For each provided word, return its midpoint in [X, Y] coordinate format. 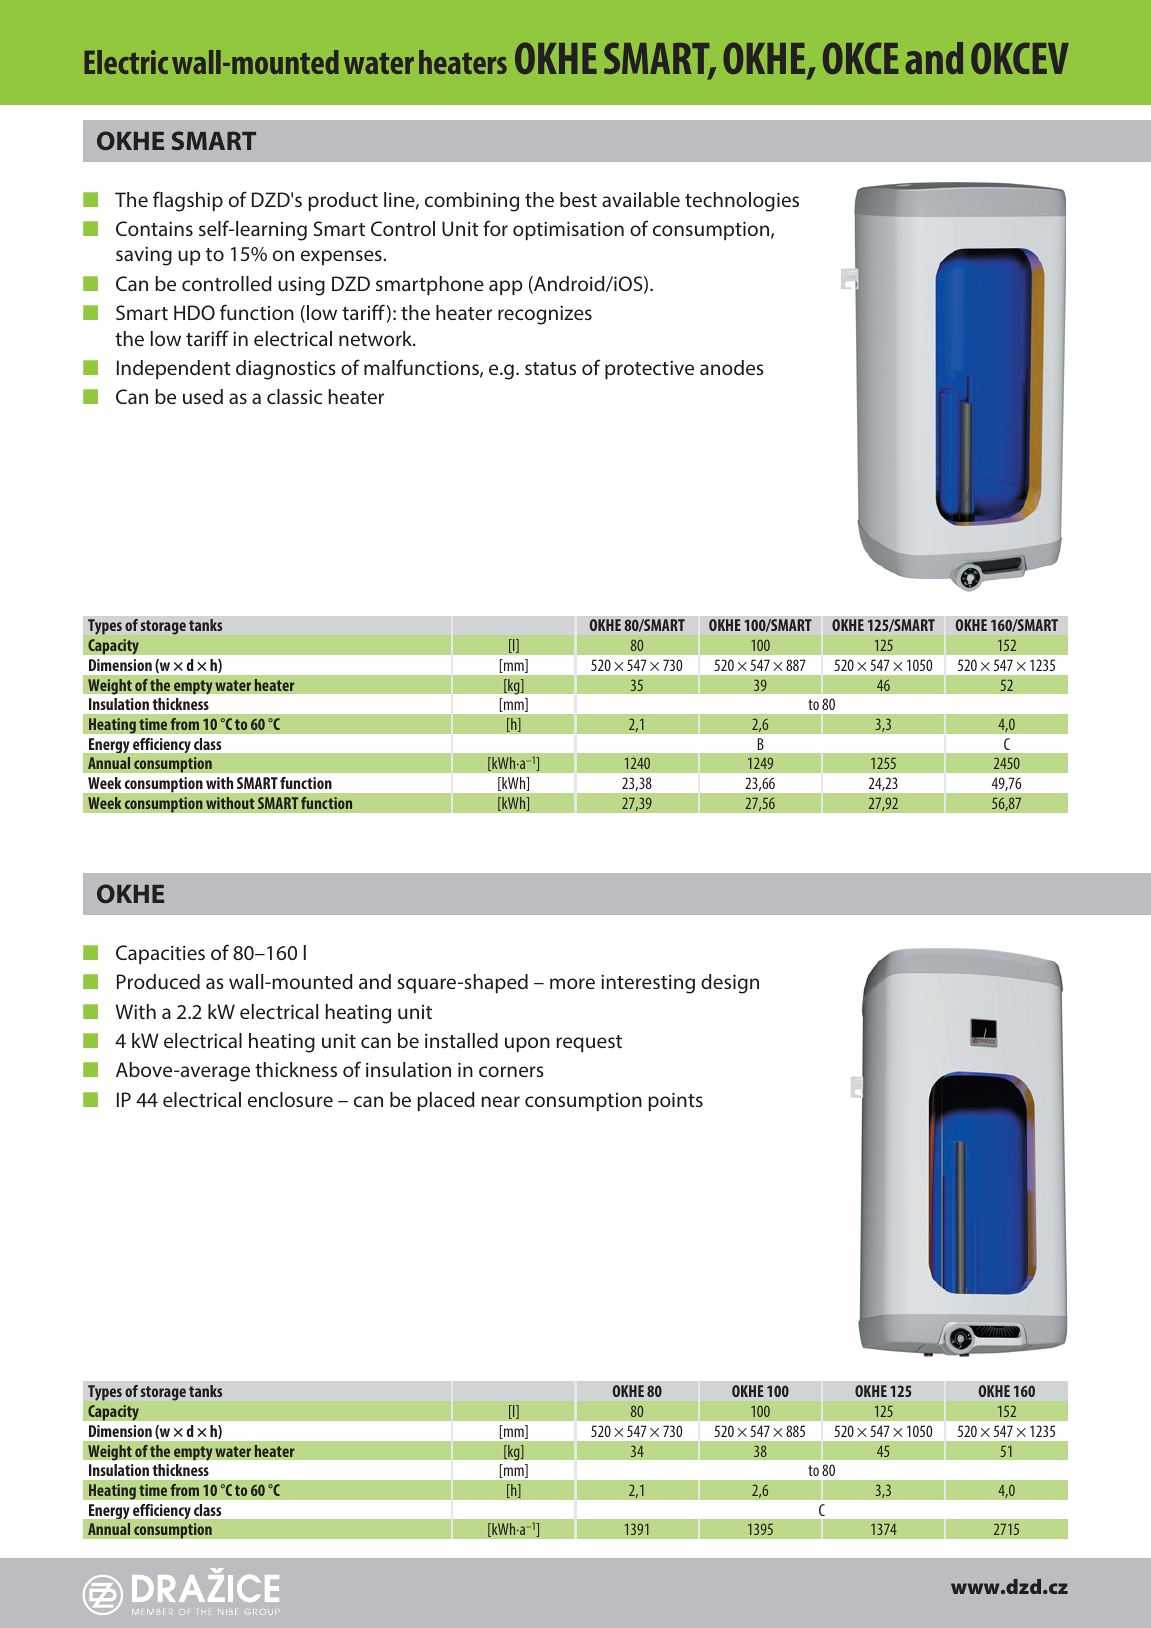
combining [472, 202]
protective [649, 369]
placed [446, 1101]
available [641, 199]
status [550, 368]
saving [144, 256]
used [203, 396]
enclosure [290, 1099]
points [675, 1101]
